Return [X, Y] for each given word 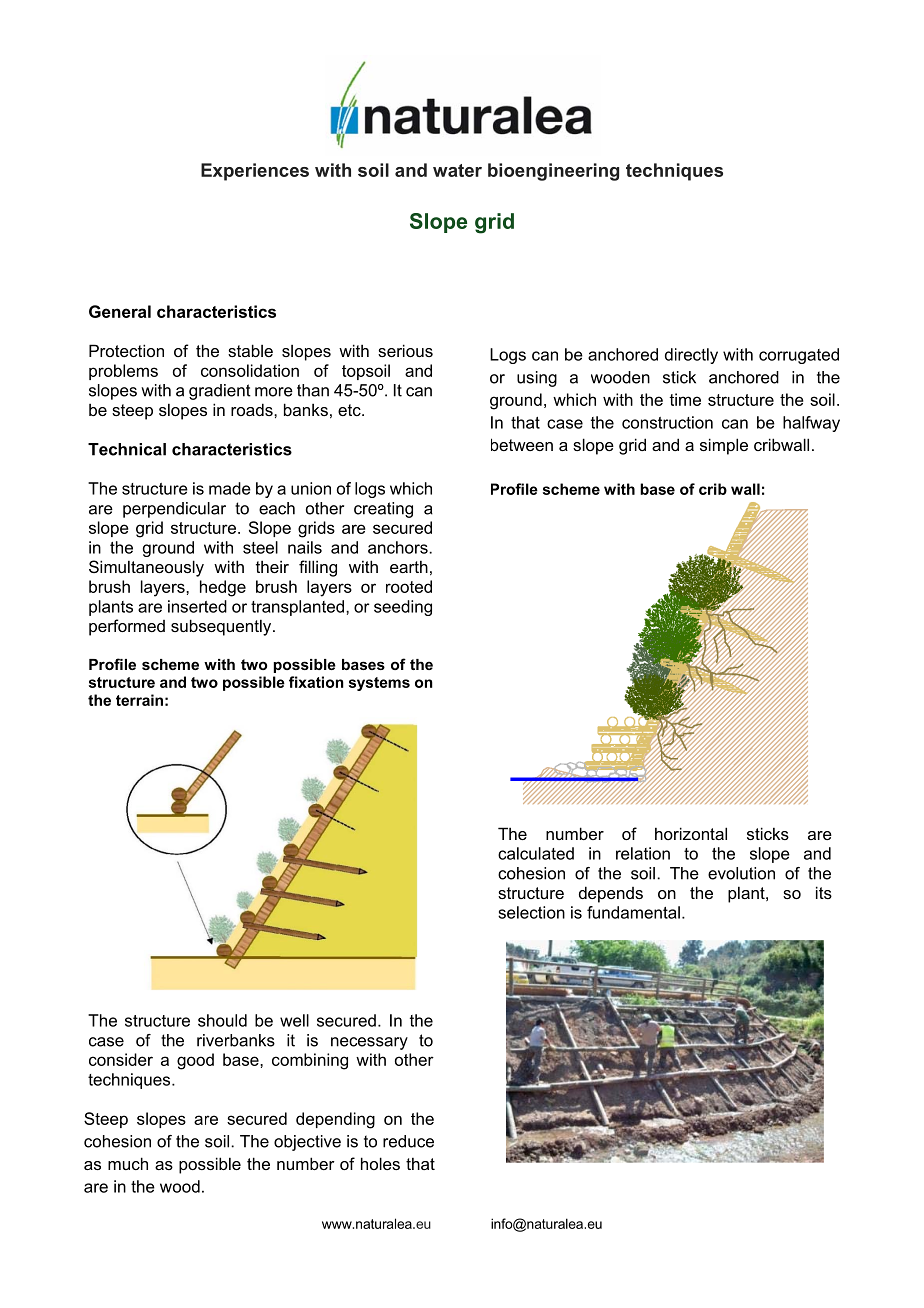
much [128, 1163]
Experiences [255, 172]
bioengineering [553, 172]
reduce [408, 1141]
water [457, 170]
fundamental [633, 912]
